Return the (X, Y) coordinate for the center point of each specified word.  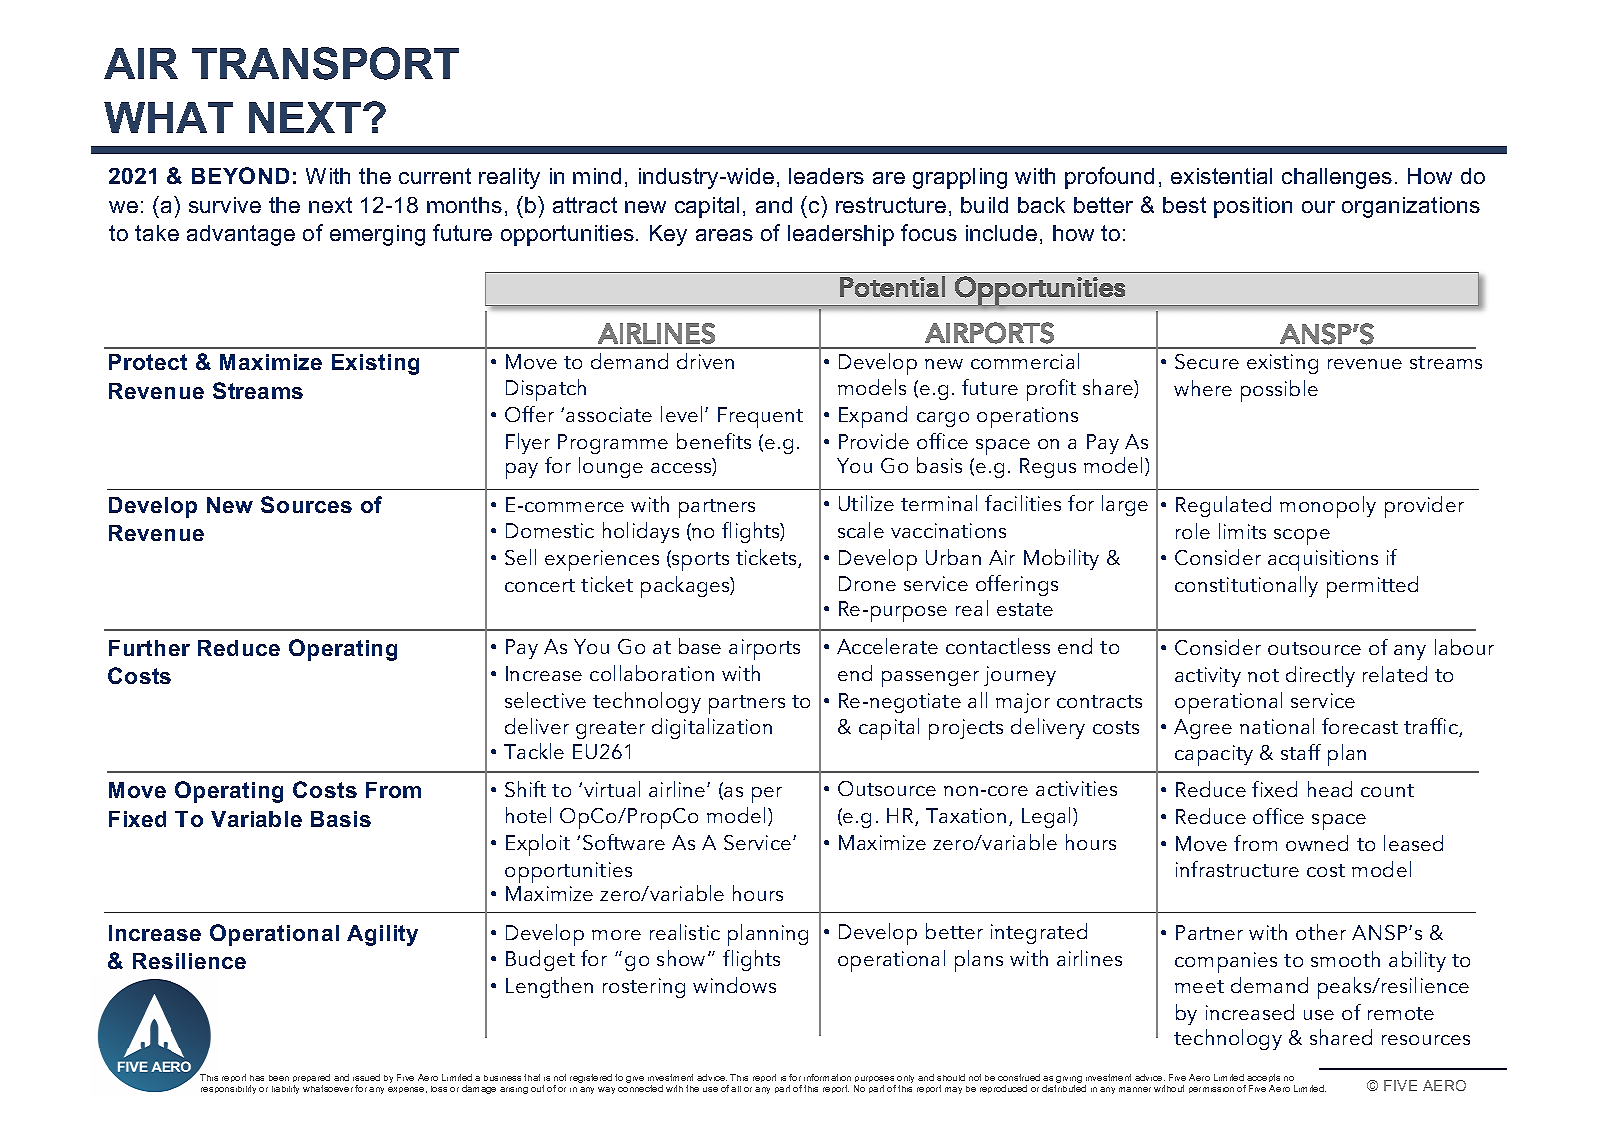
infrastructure (1237, 869)
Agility (382, 935)
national (1277, 726)
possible (1279, 391)
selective (545, 700)
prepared (311, 1080)
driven (705, 361)
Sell (520, 557)
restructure (891, 205)
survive (225, 205)
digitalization (712, 728)
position (1253, 207)
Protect (148, 362)
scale (861, 530)
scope (1302, 537)
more (616, 935)
